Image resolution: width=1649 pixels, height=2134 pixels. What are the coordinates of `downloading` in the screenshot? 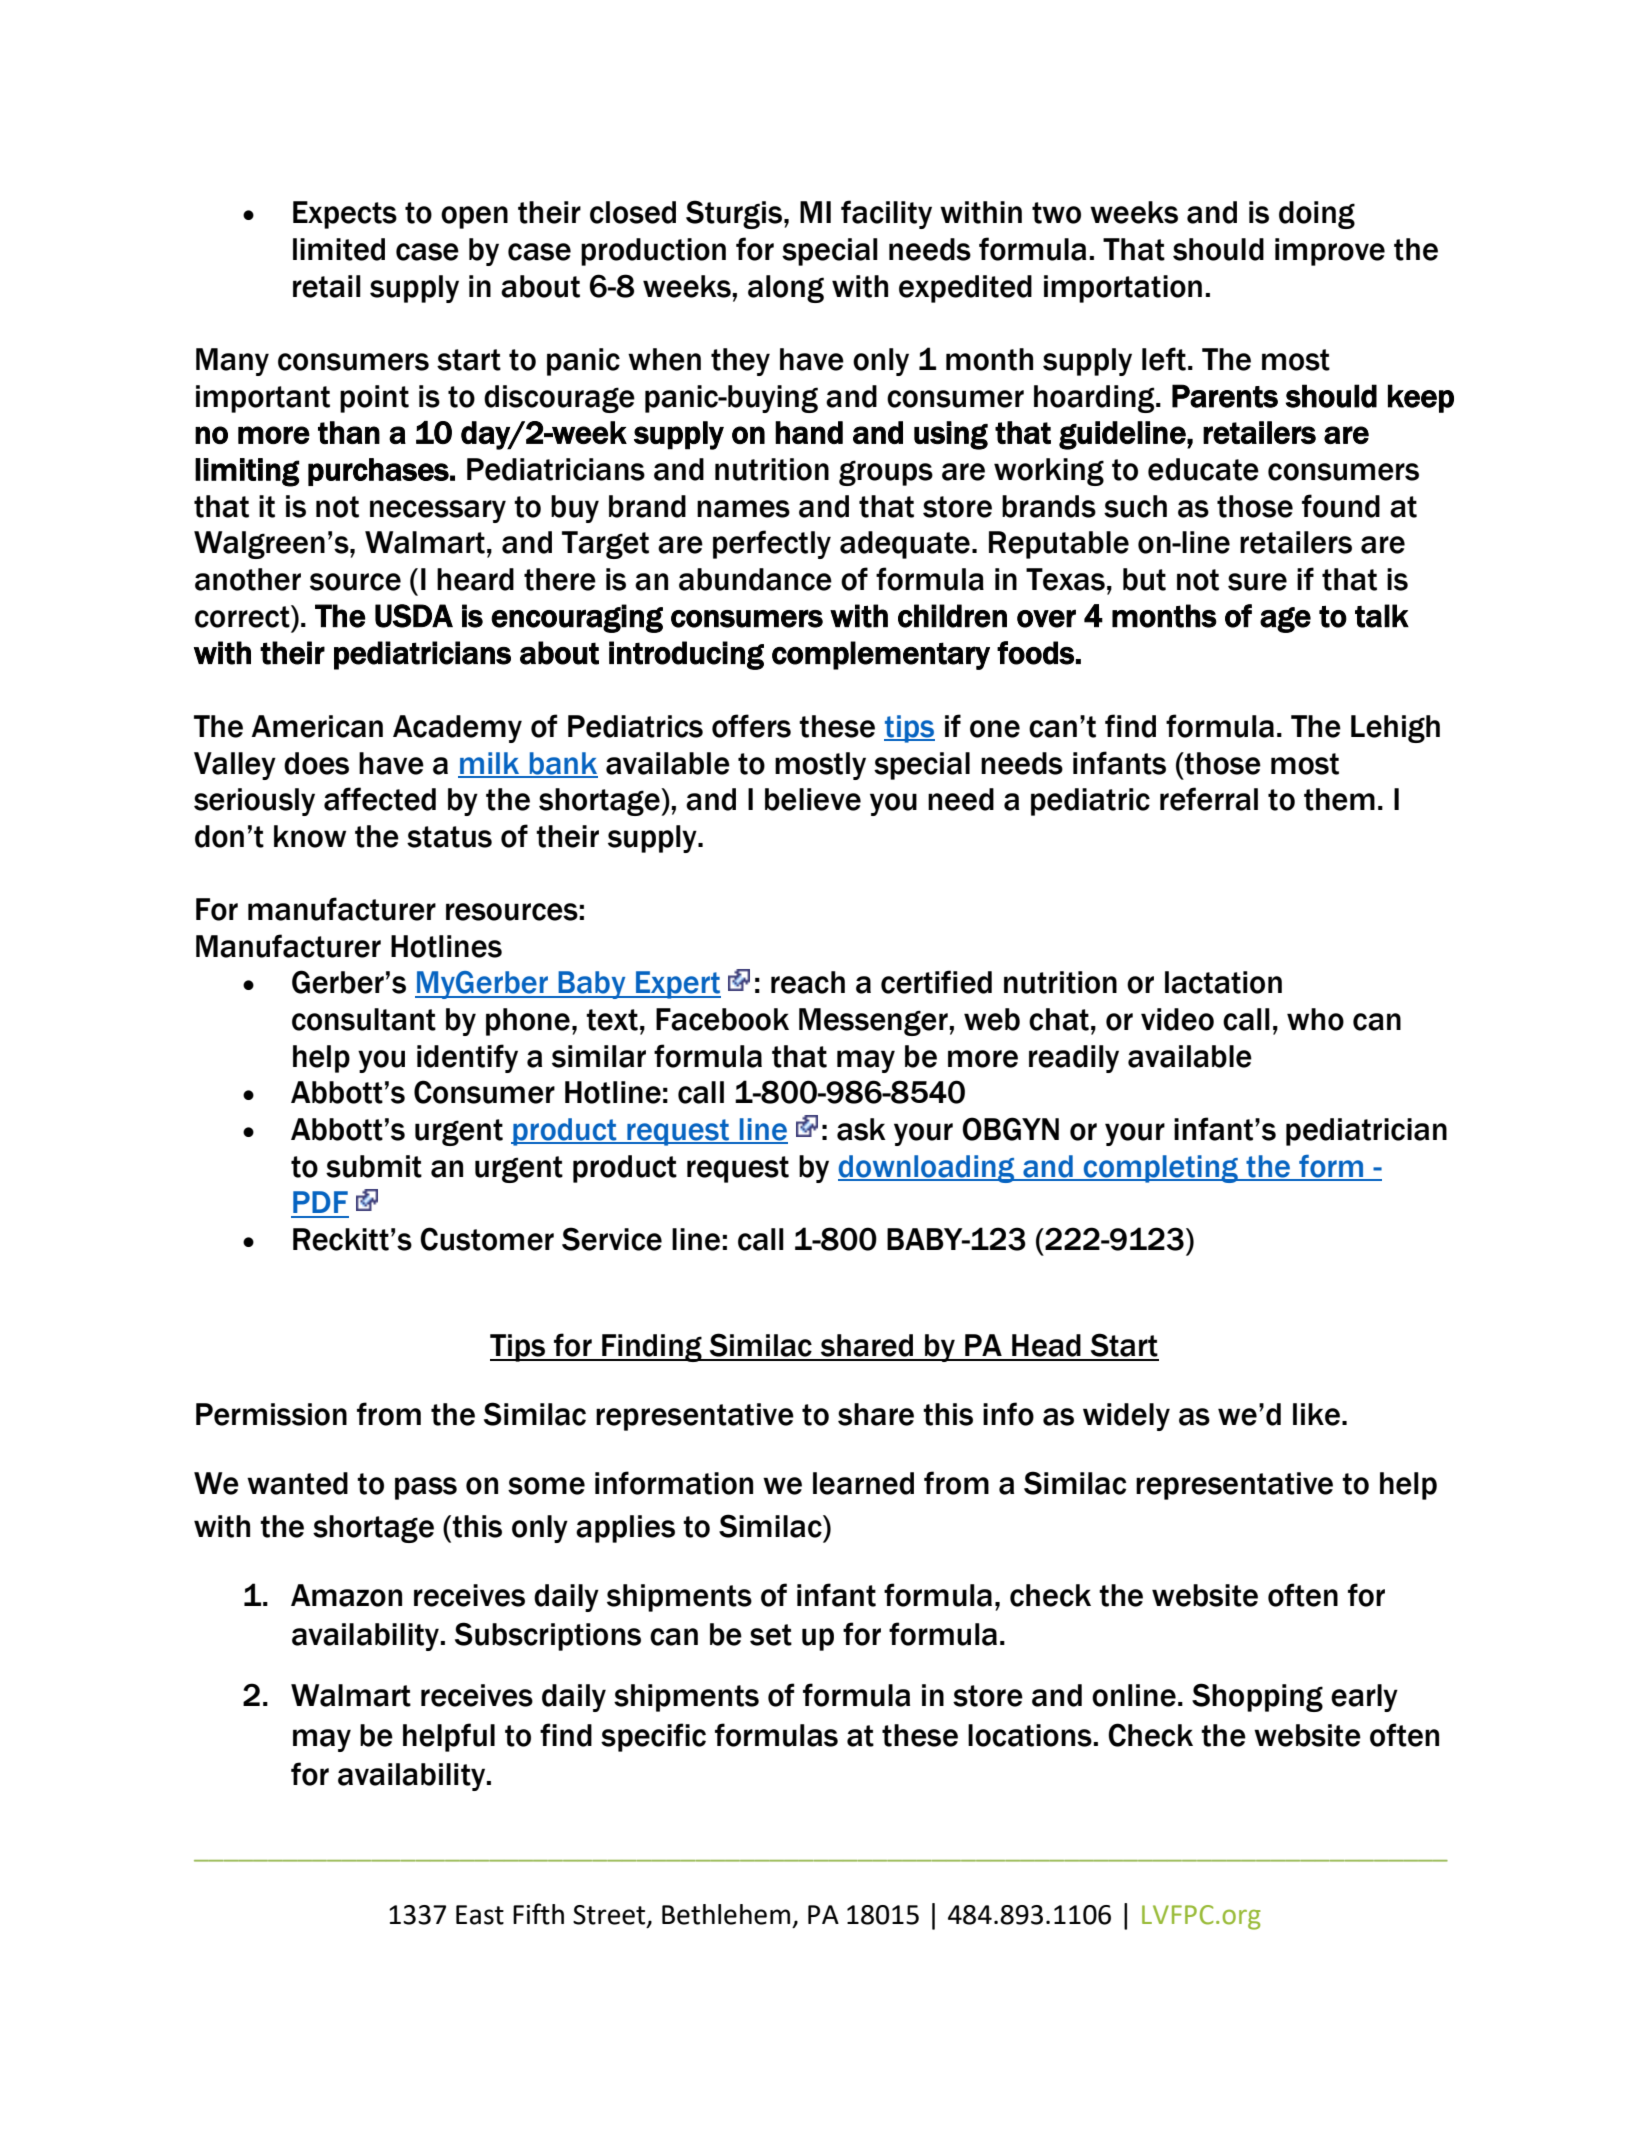 It's located at (927, 1169).
